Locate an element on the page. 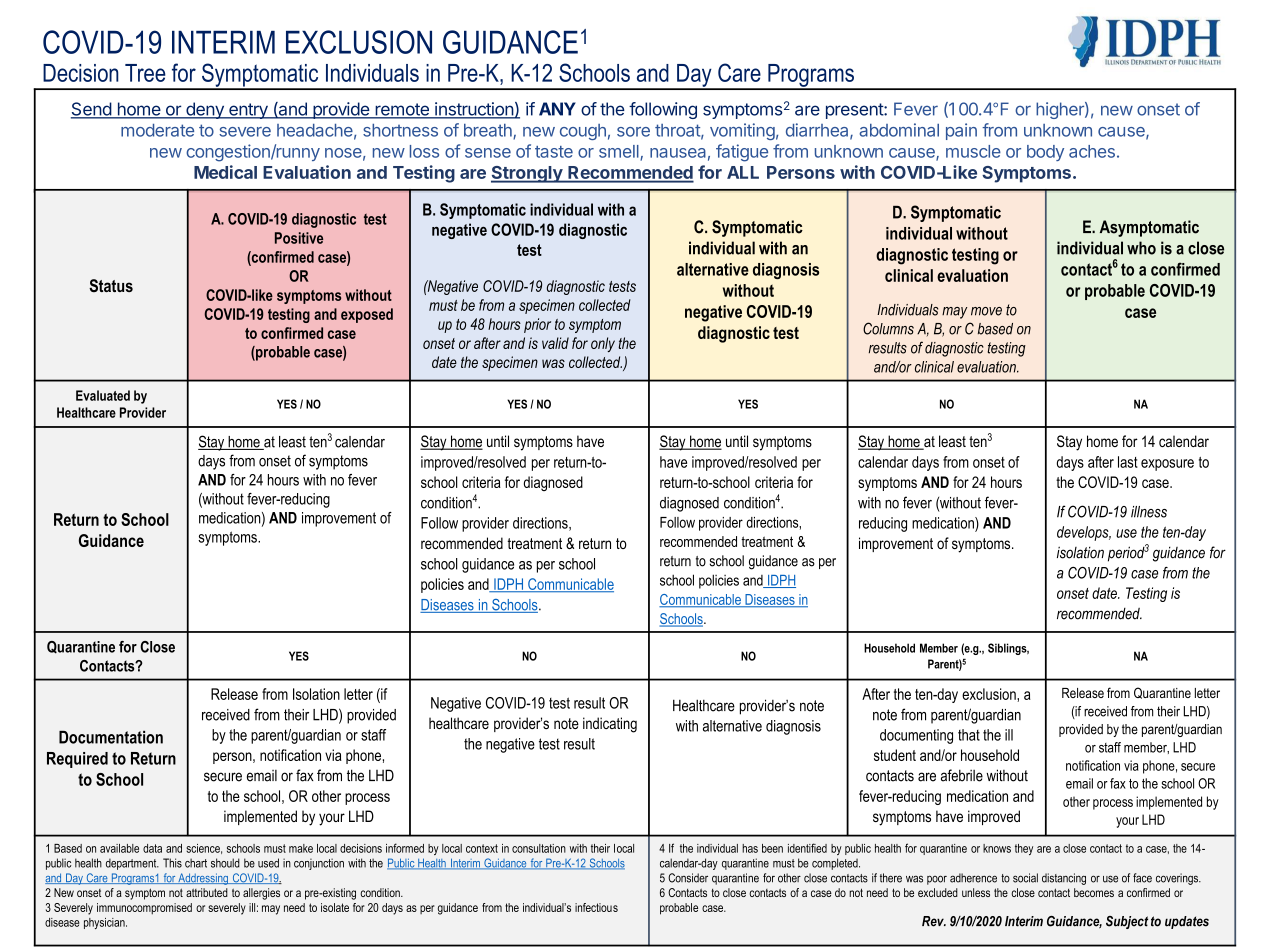 Image resolution: width=1270 pixels, height=952 pixels. Documentation is located at coordinates (111, 737).
